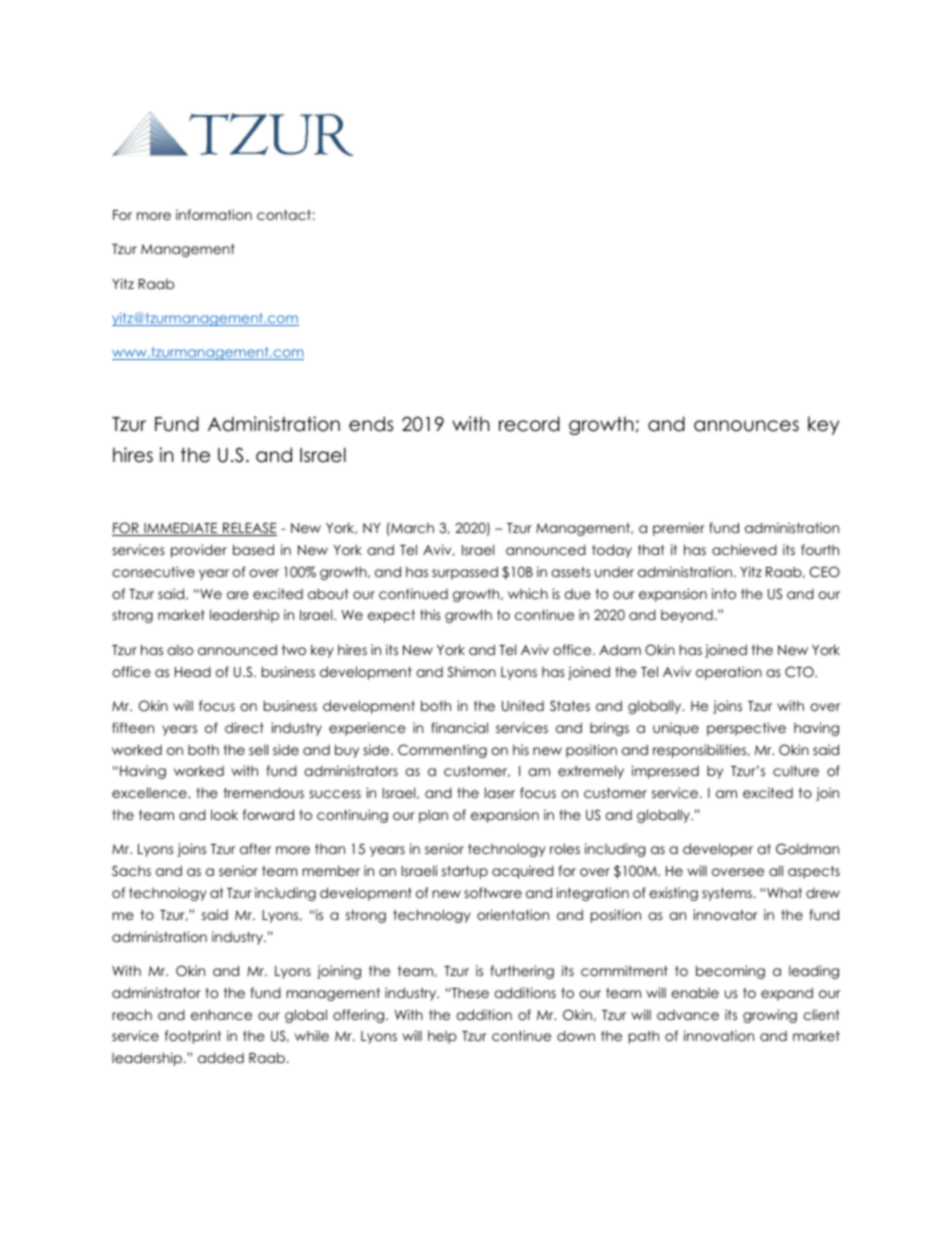 The height and width of the document is (1233, 952). What do you see at coordinates (214, 214) in the document?
I see `information` at bounding box center [214, 214].
